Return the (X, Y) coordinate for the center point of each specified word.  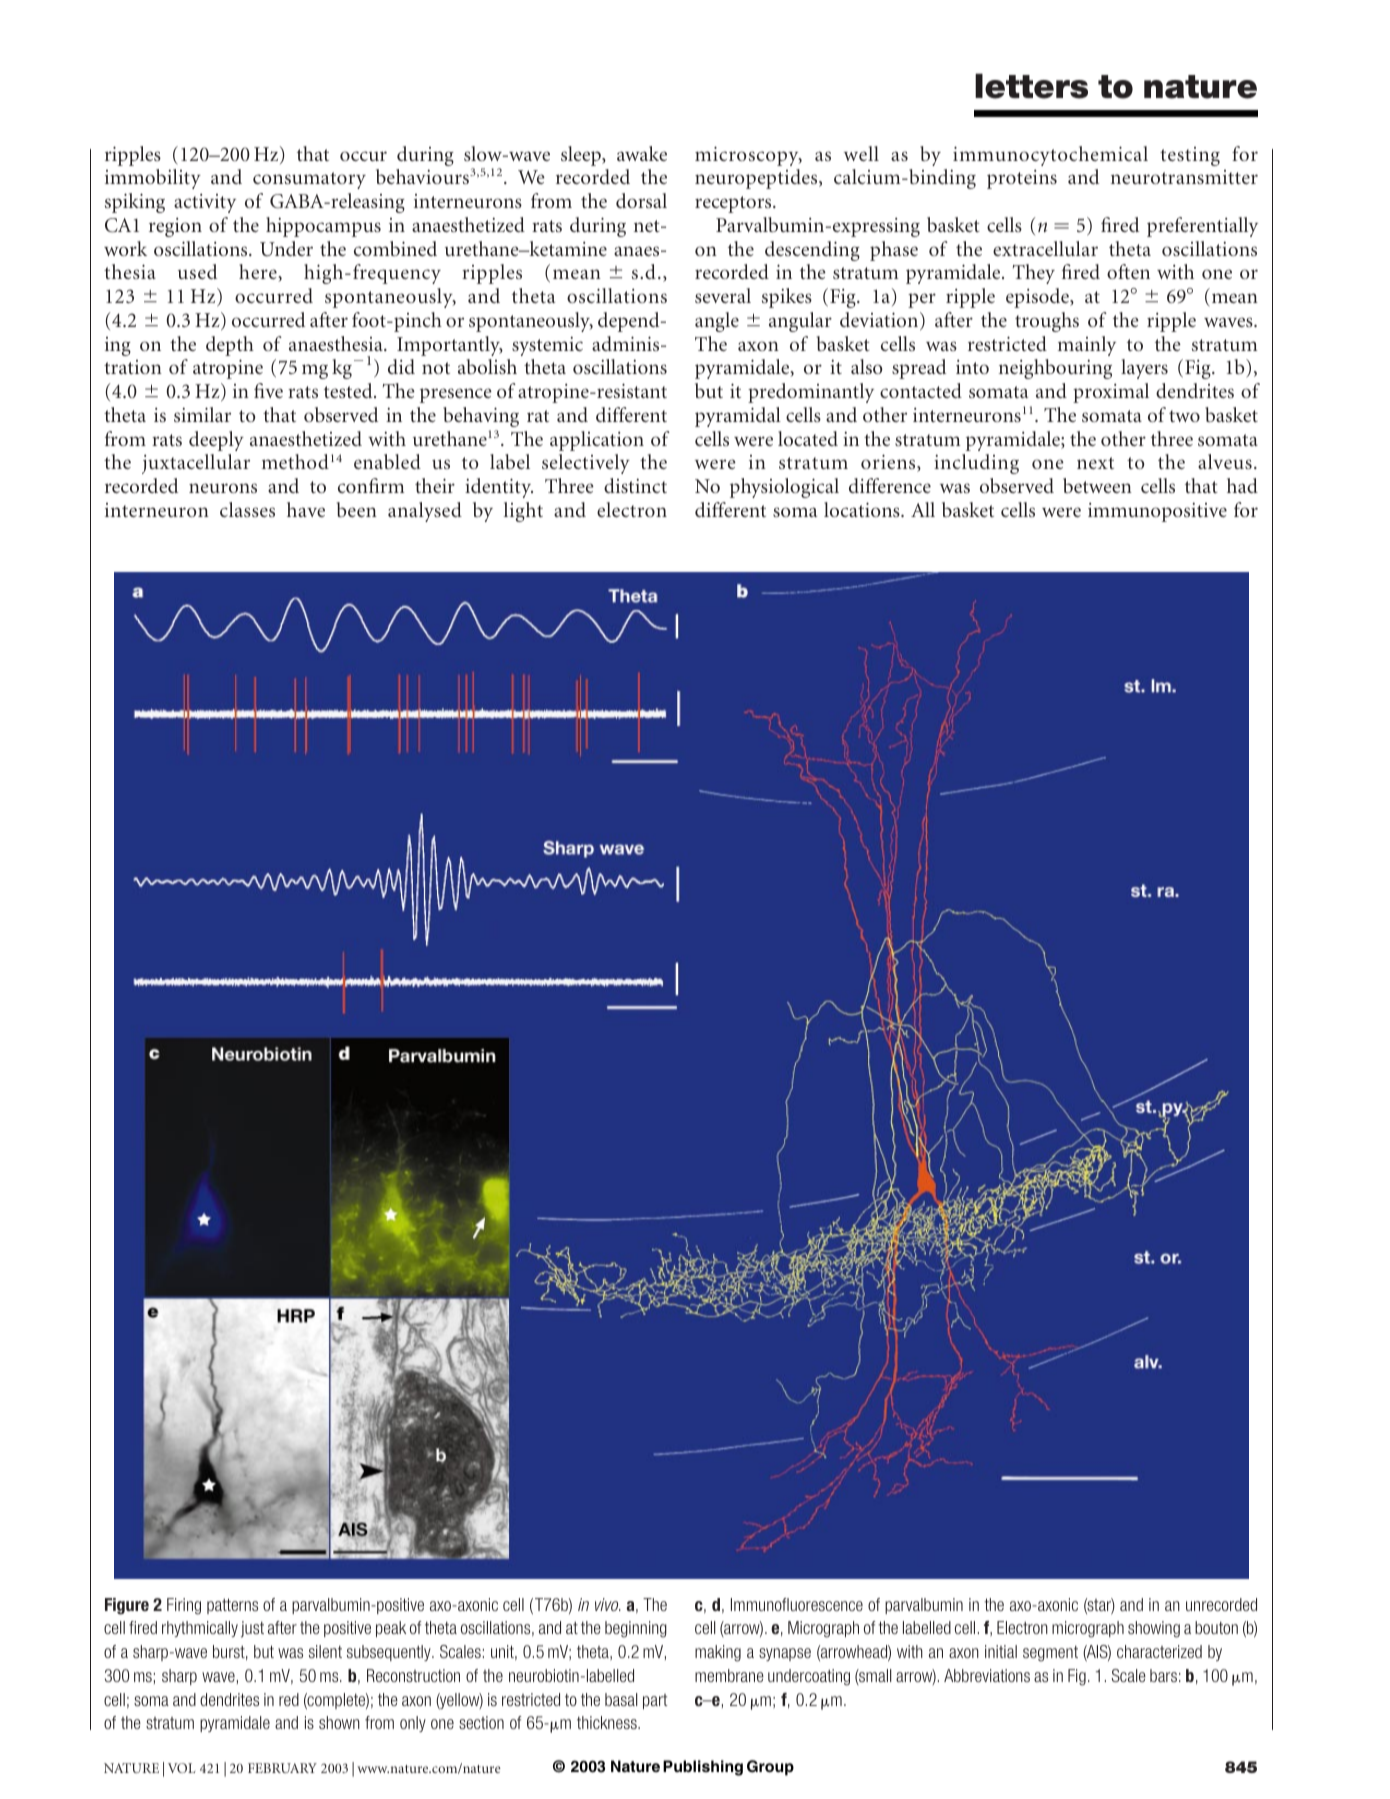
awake (642, 153)
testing (1190, 156)
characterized (1159, 1651)
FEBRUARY (282, 1768)
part (655, 1701)
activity (205, 203)
